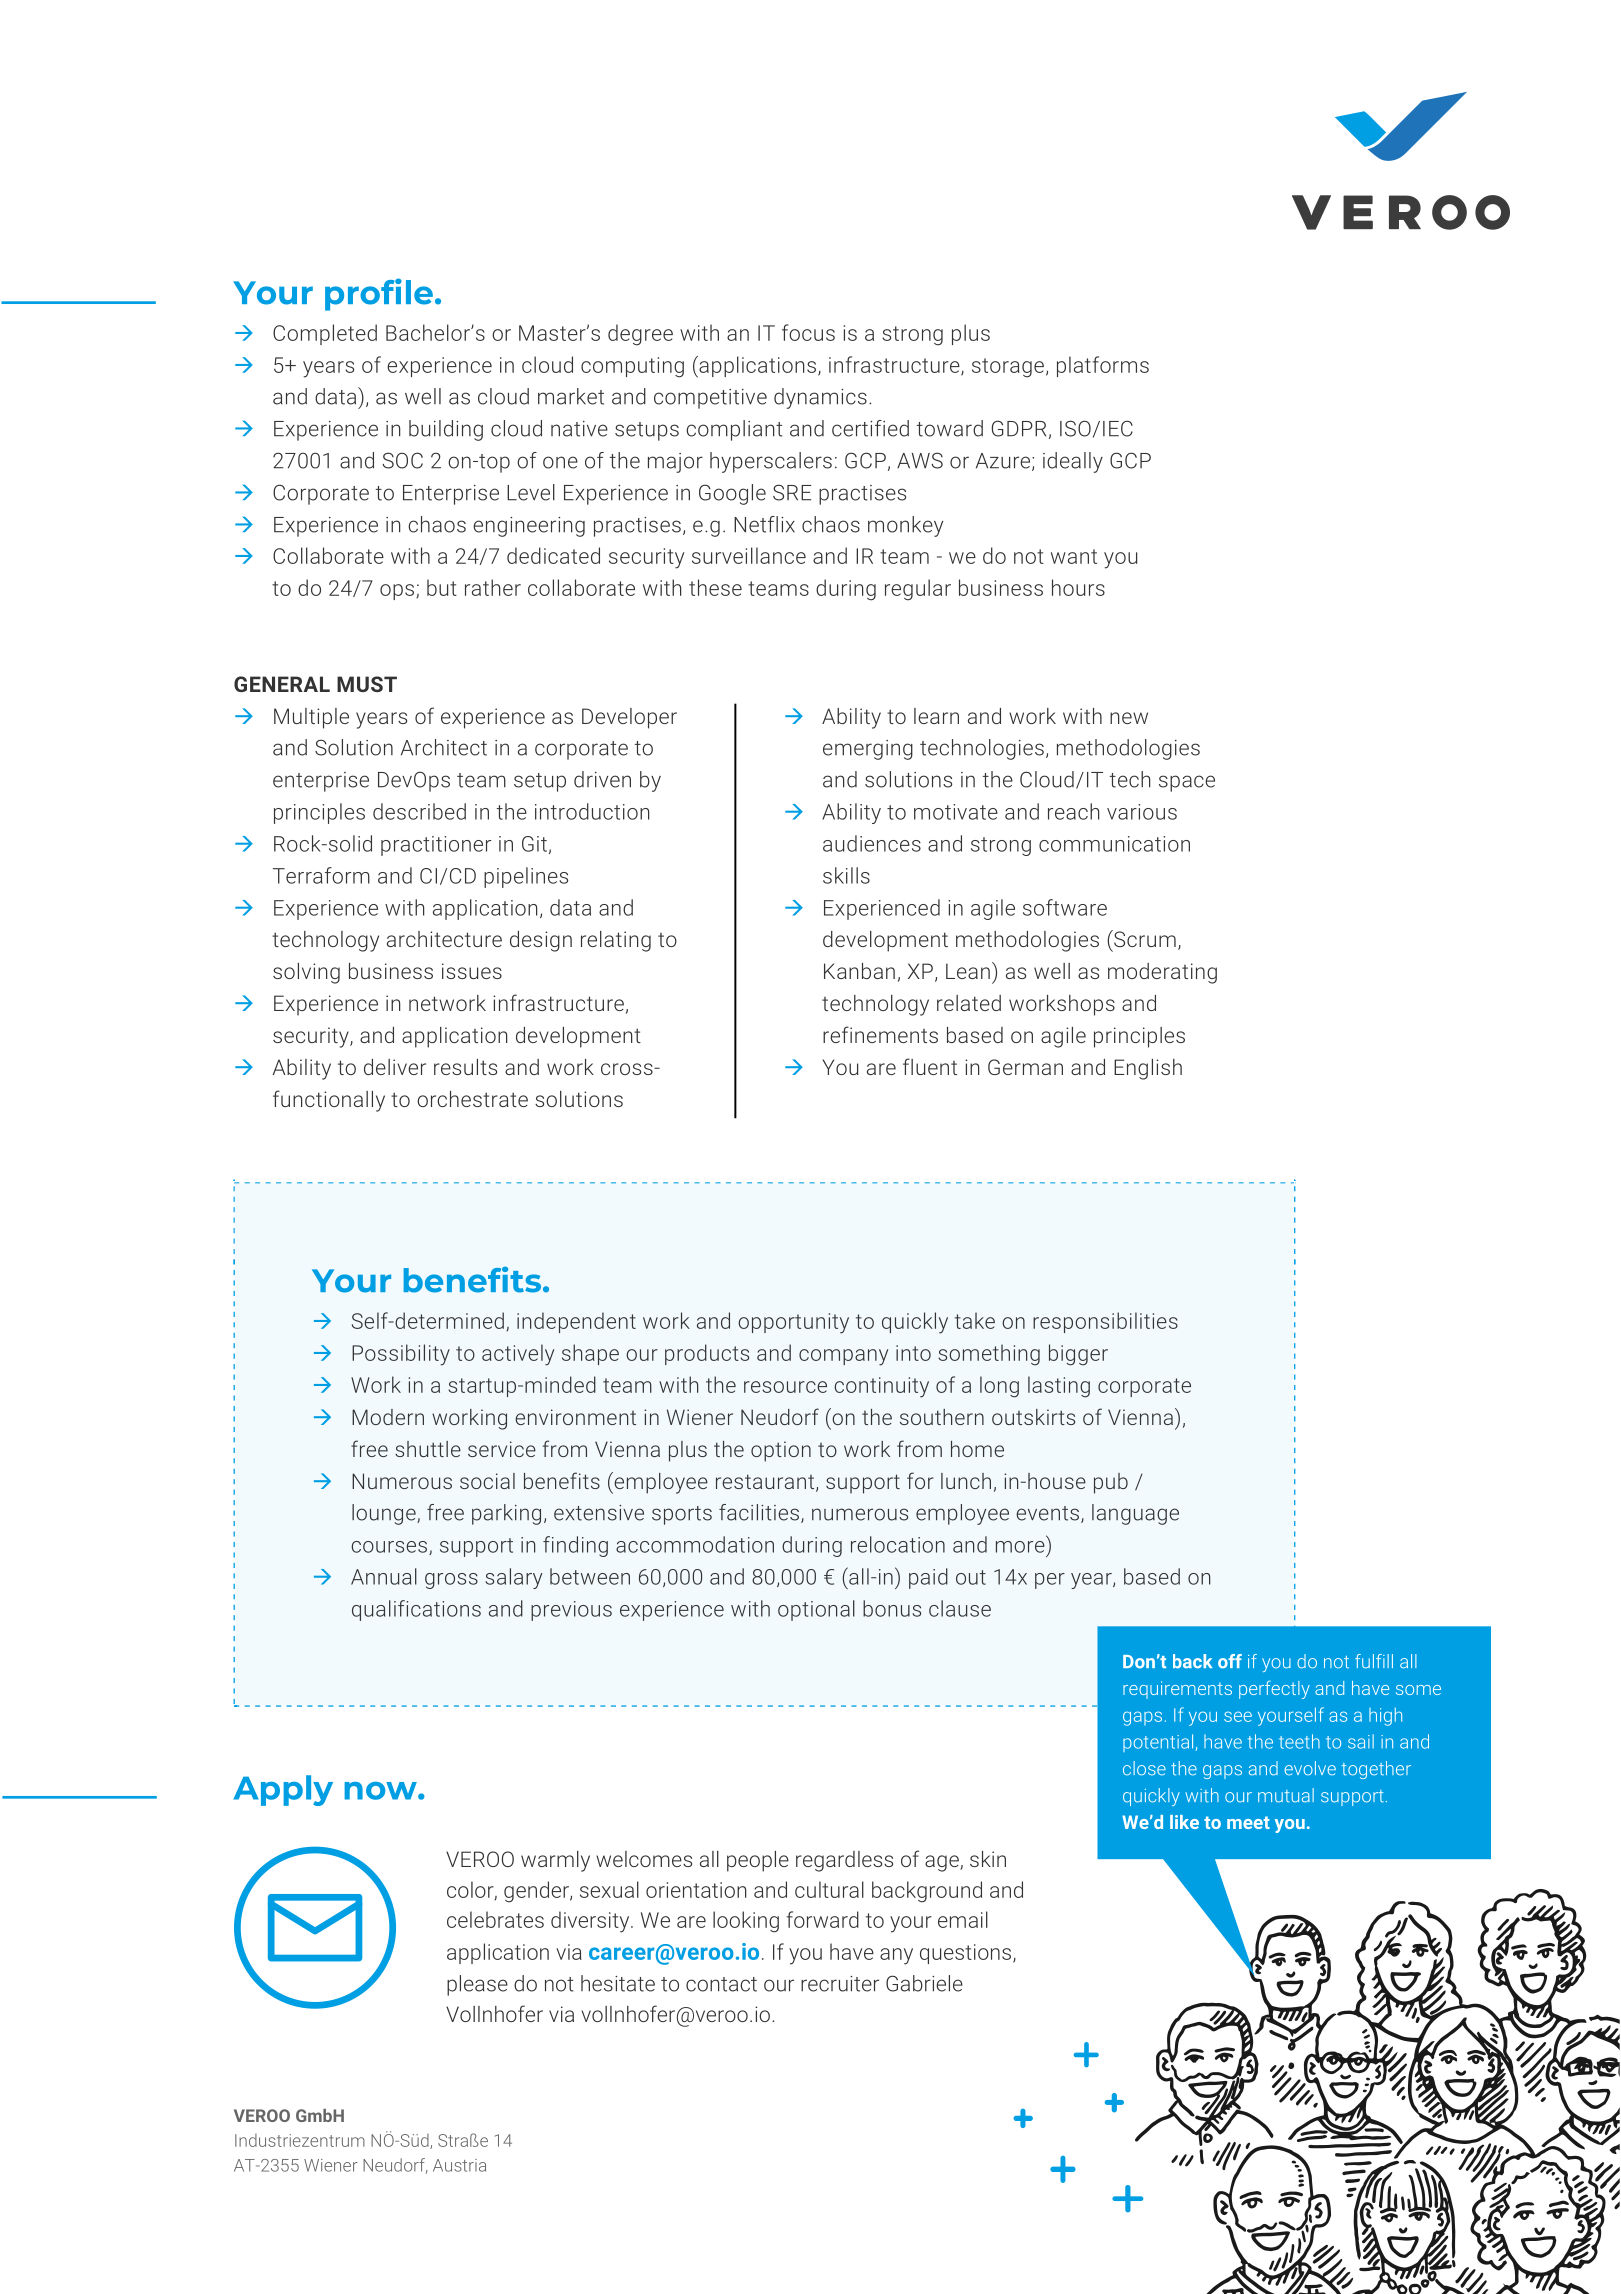 This screenshot has height=2294, width=1621. What do you see at coordinates (793, 1323) in the screenshot?
I see `opportunity` at bounding box center [793, 1323].
